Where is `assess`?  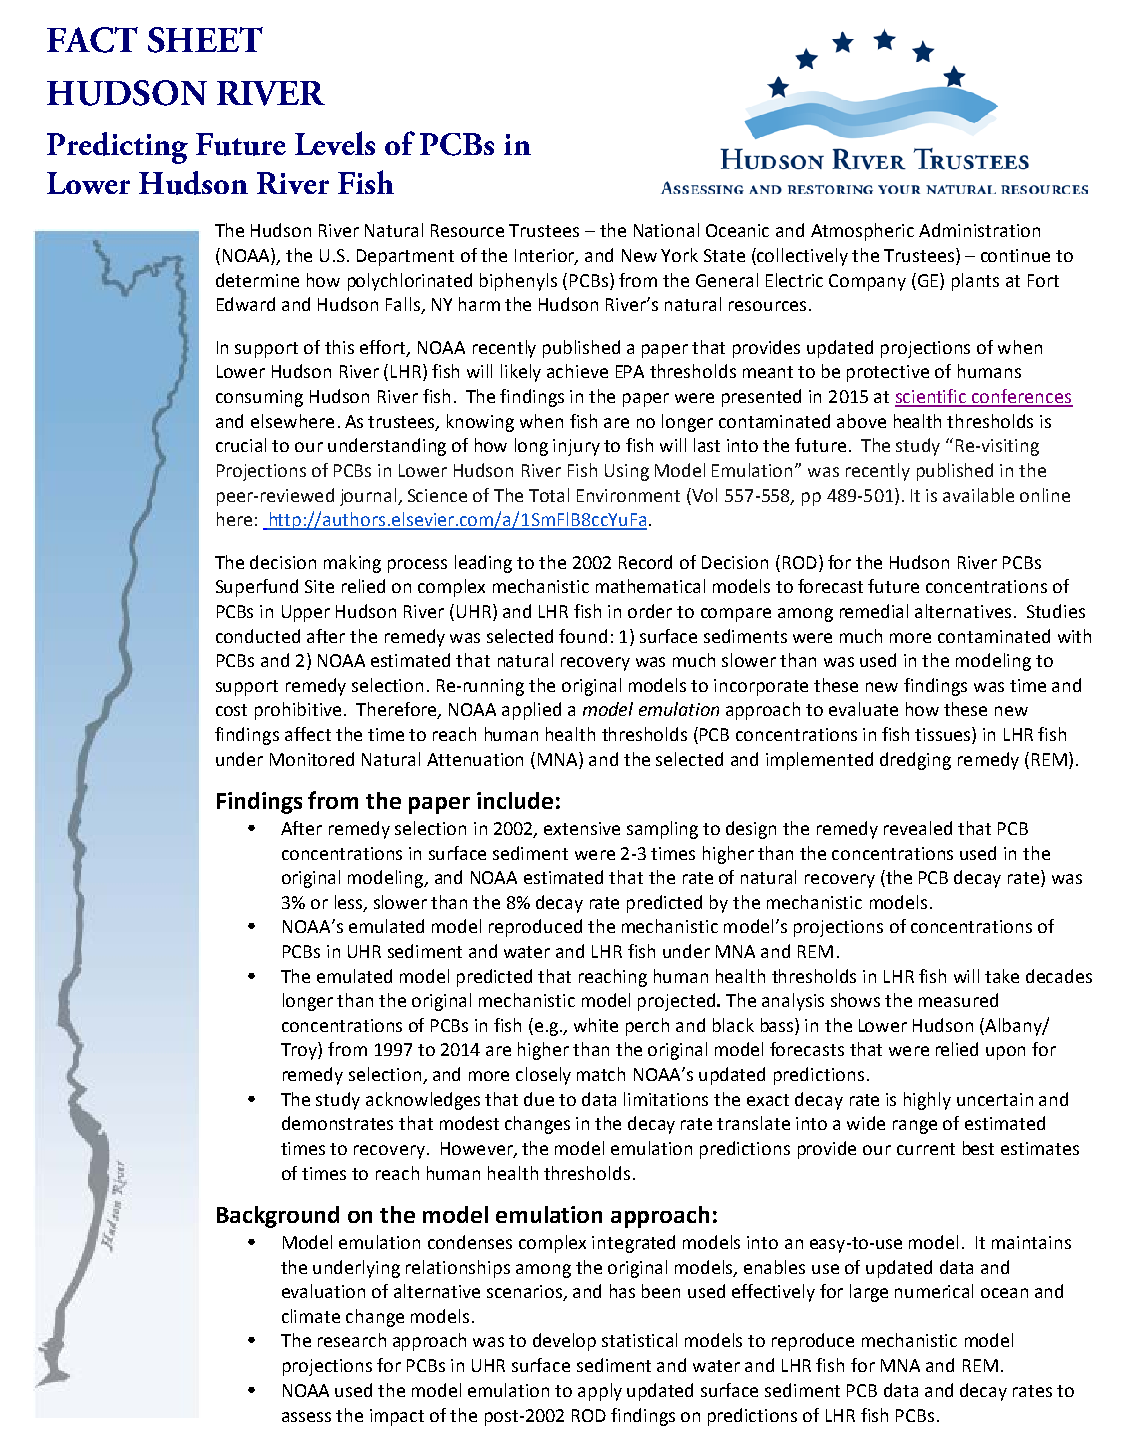
assess is located at coordinates (306, 1417).
